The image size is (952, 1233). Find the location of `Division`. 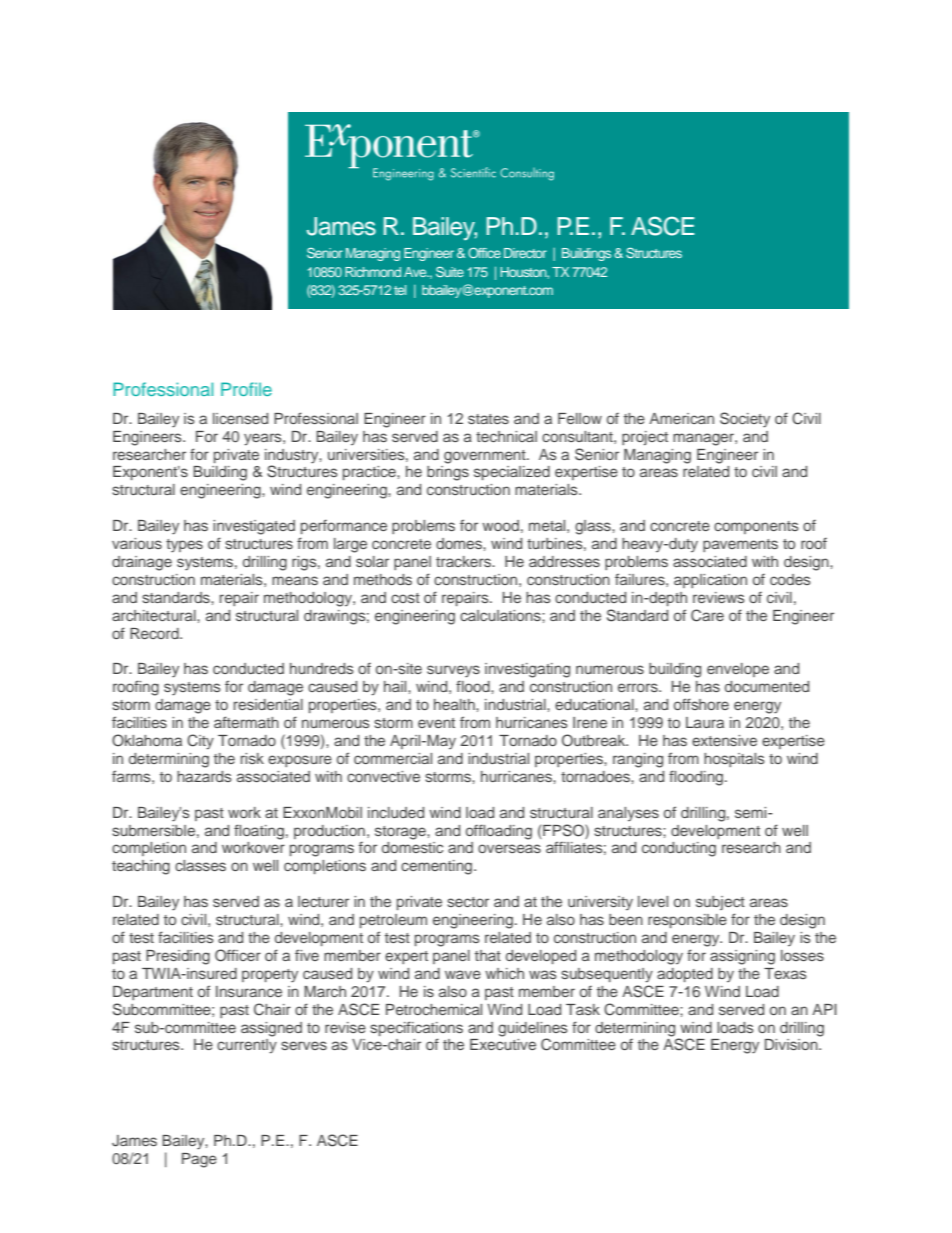

Division is located at coordinates (792, 1044).
